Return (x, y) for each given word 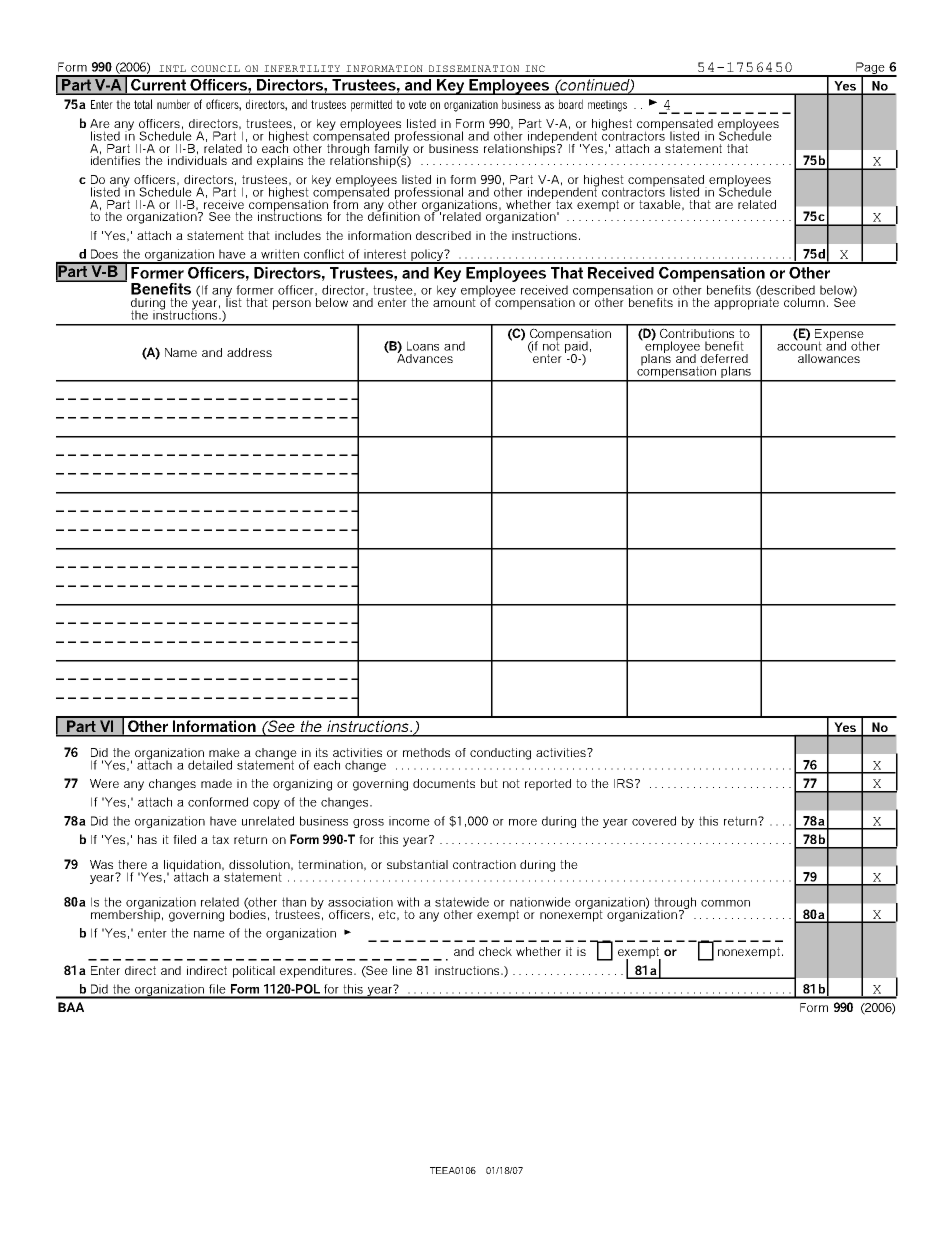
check (495, 951)
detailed (210, 765)
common (725, 903)
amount (454, 301)
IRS (623, 783)
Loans (423, 346)
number (173, 104)
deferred (724, 358)
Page (870, 69)
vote (417, 104)
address (249, 352)
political (254, 972)
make (224, 752)
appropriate (746, 302)
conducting (500, 754)
